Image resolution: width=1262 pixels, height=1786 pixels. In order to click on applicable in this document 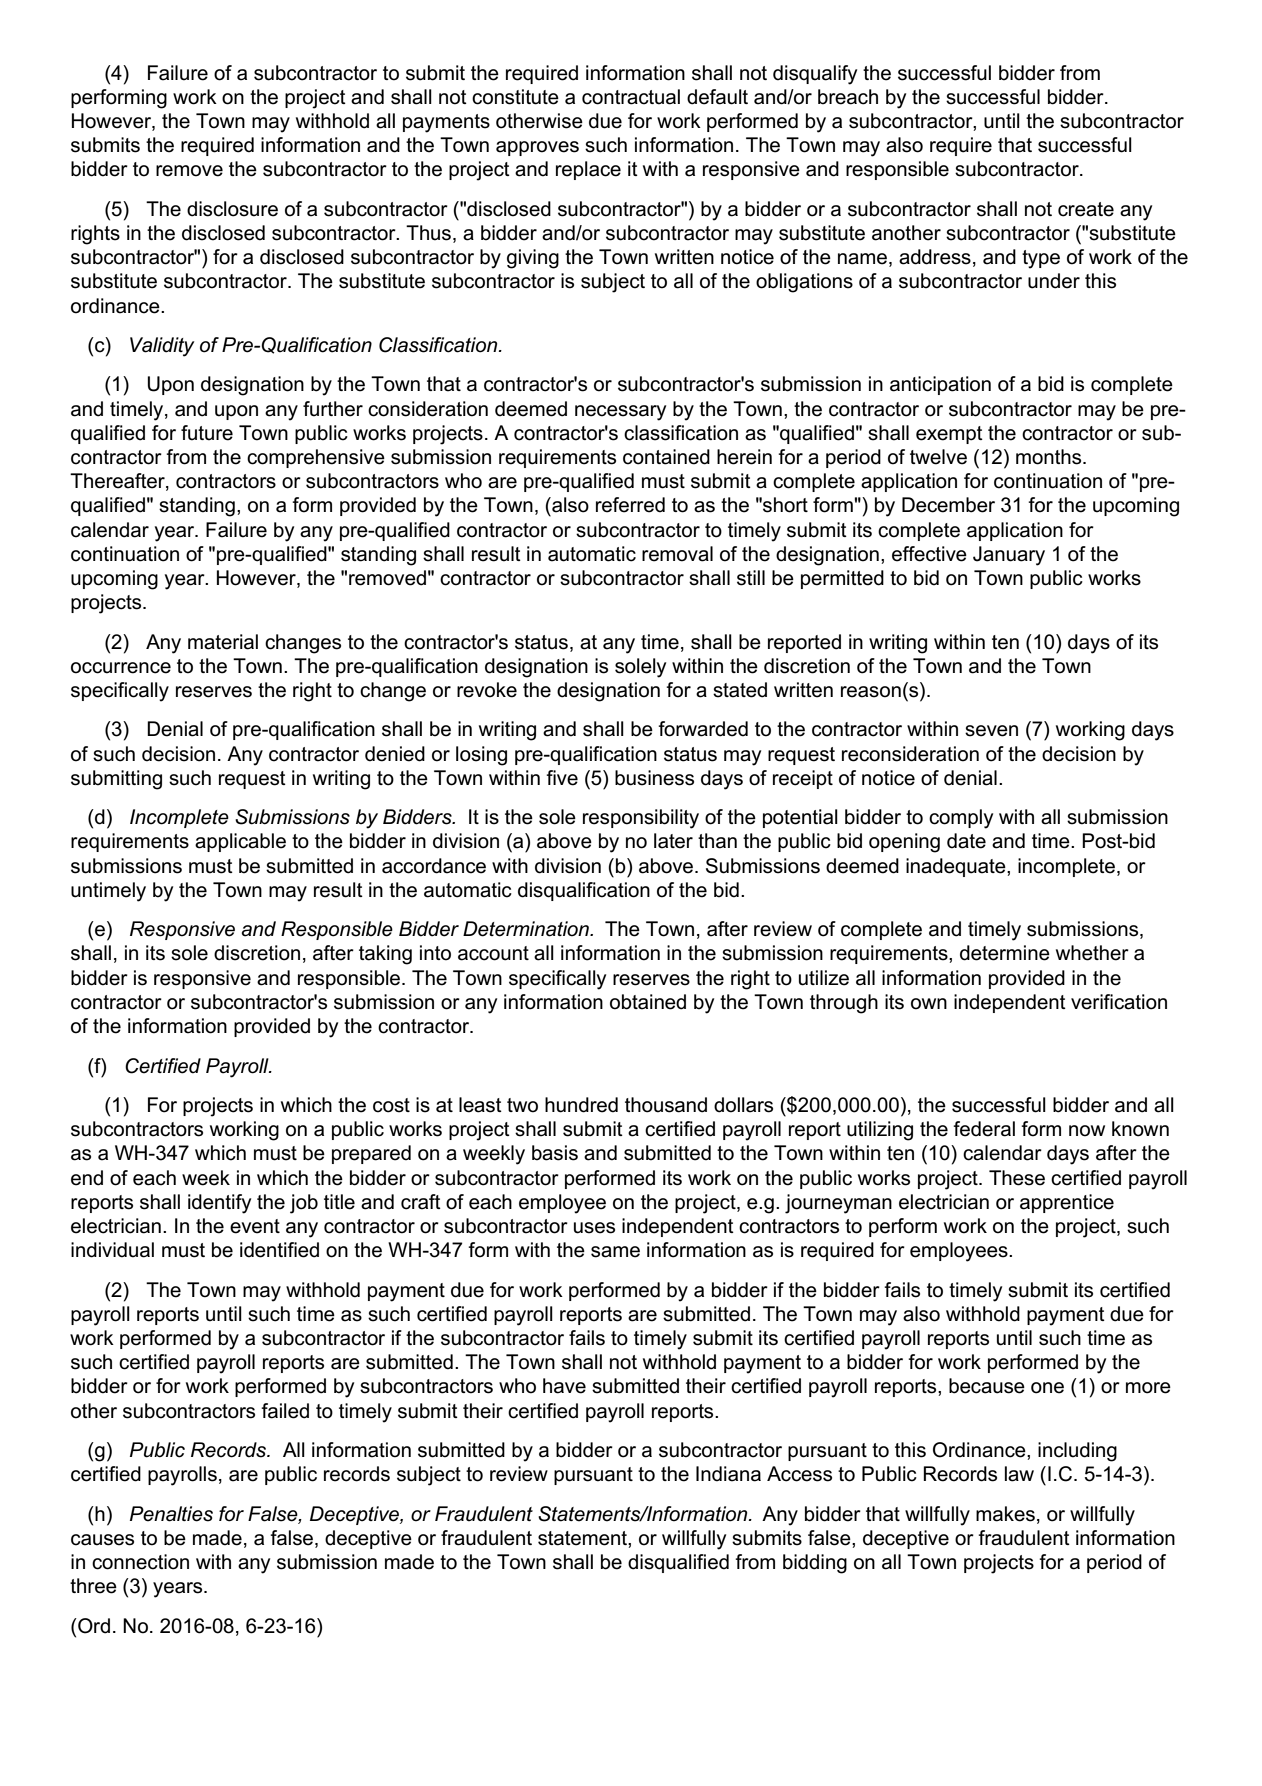, I will do `click(240, 842)`.
